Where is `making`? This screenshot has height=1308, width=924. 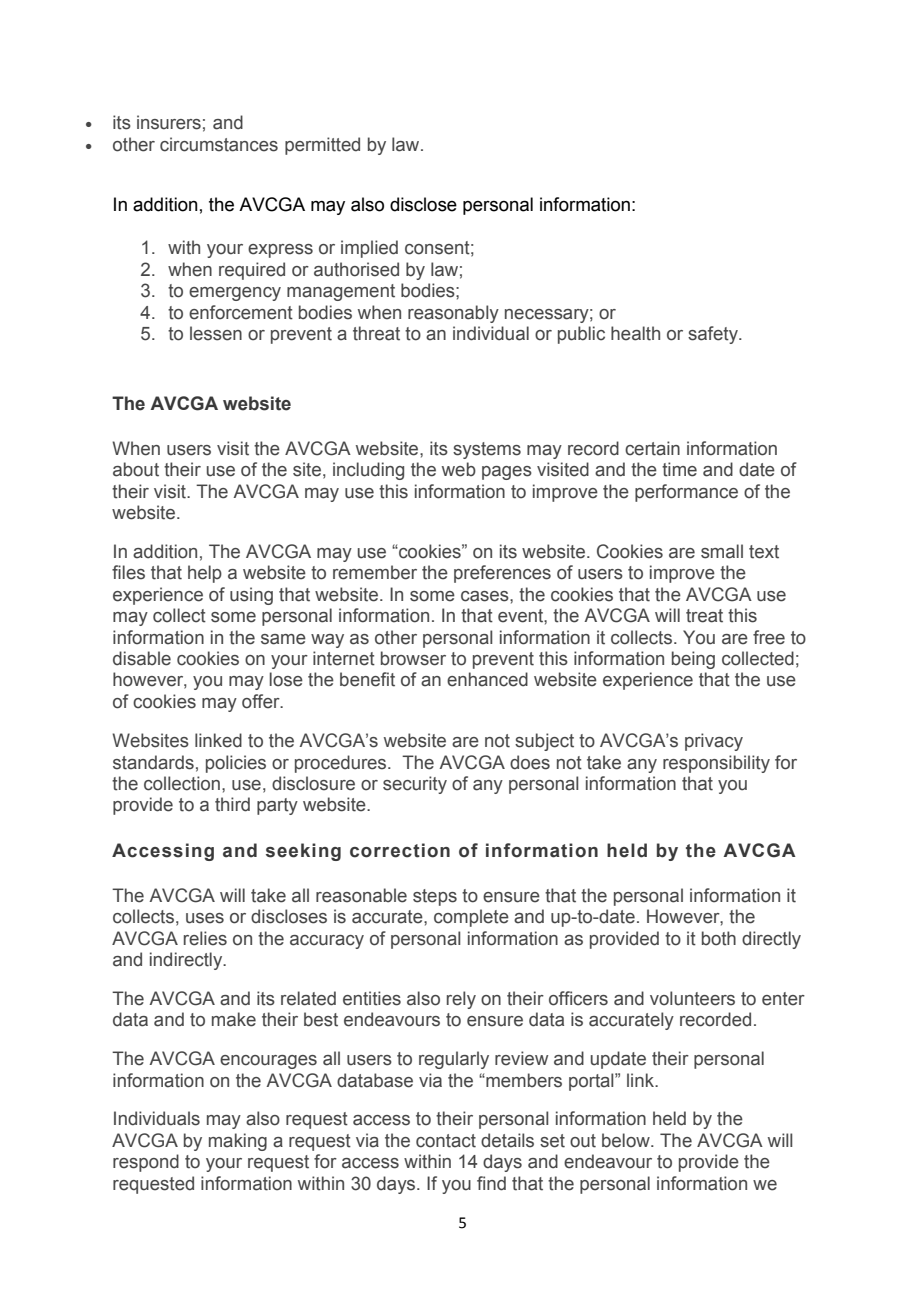 making is located at coordinates (238, 1142).
